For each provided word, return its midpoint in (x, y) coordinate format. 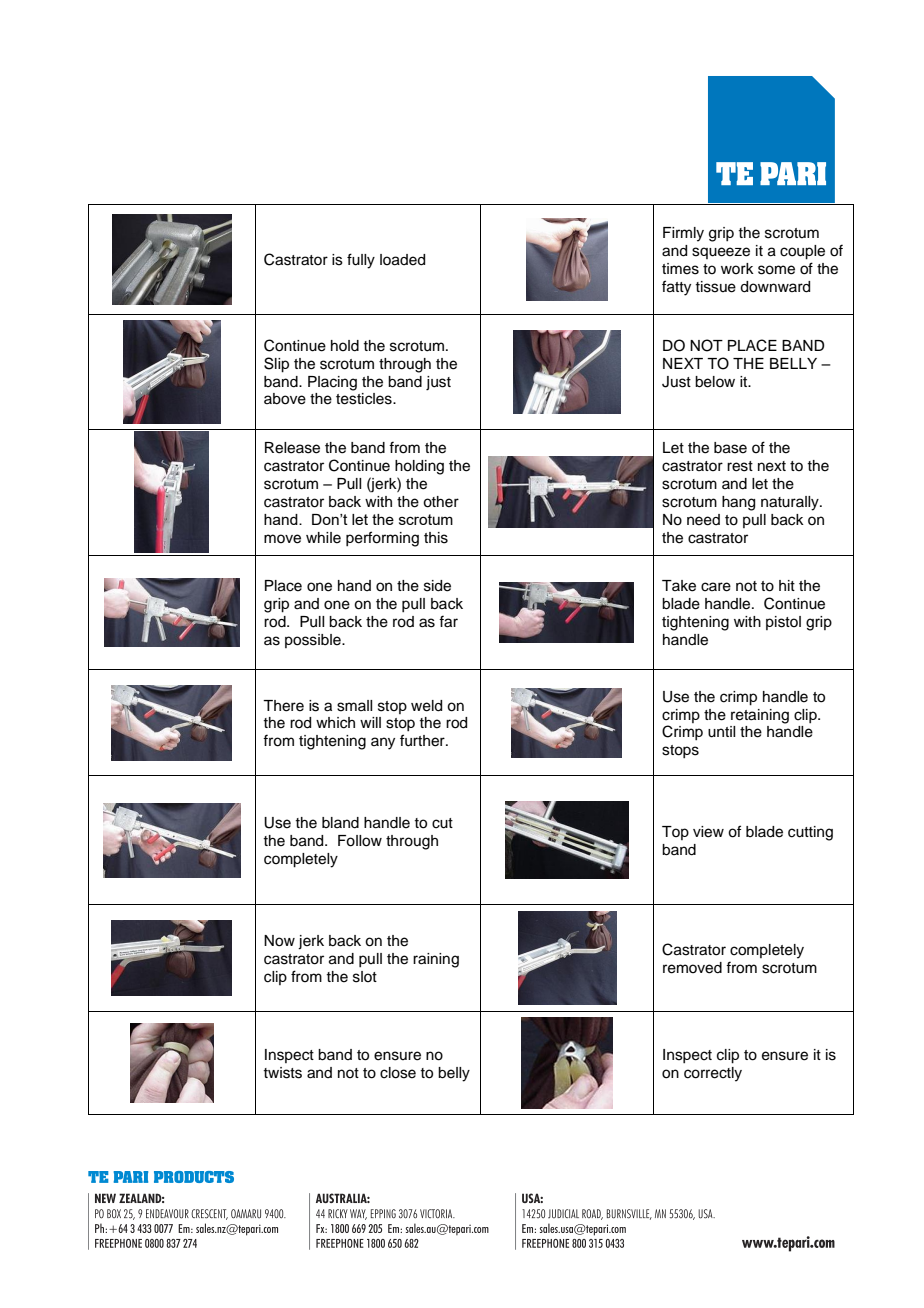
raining (436, 960)
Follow (360, 841)
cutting (810, 833)
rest (740, 466)
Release (292, 448)
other (441, 502)
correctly (713, 1074)
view (708, 832)
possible (314, 641)
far (448, 621)
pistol (783, 623)
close (398, 1073)
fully (361, 261)
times (680, 269)
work (737, 268)
